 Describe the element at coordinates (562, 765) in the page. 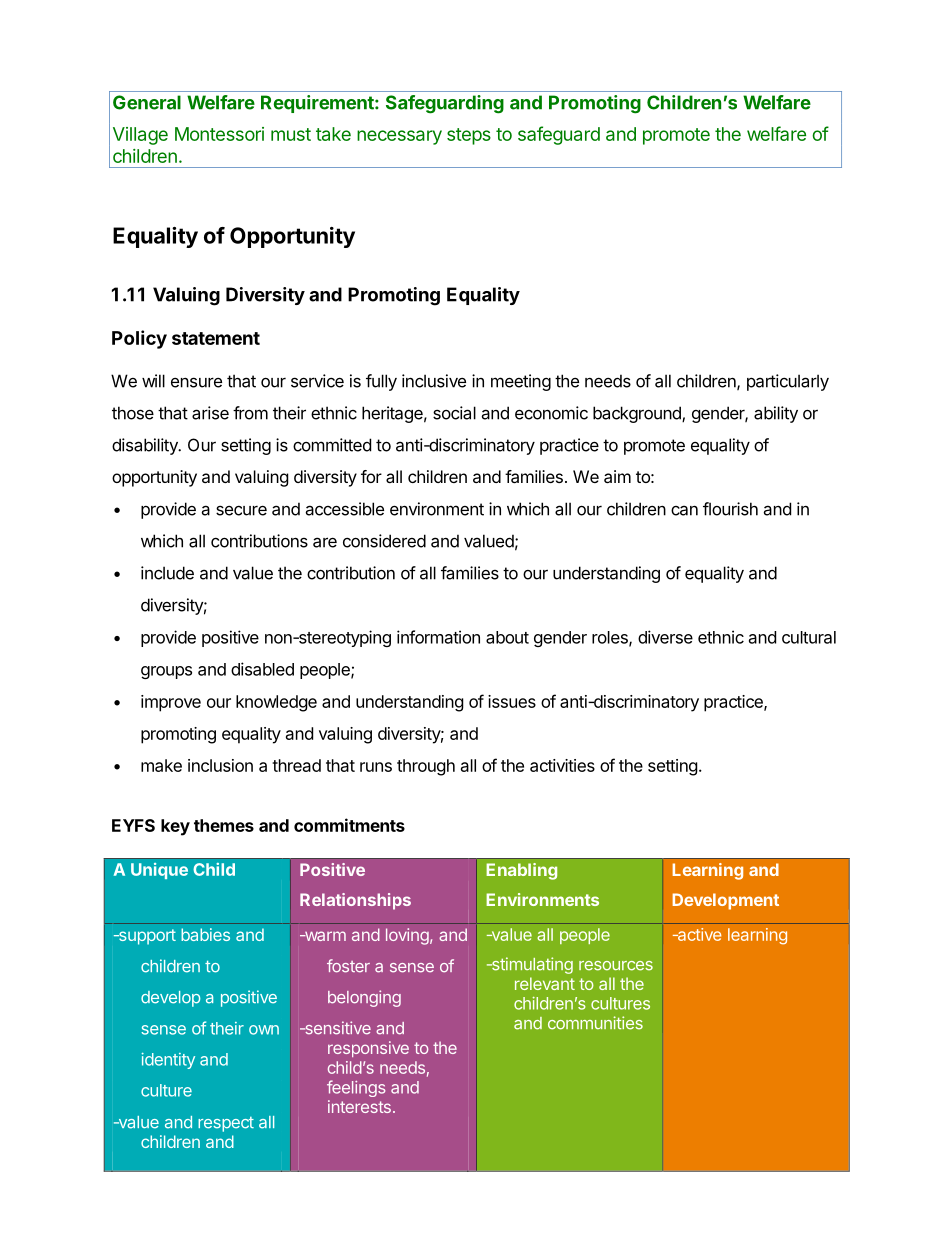

I see `activities` at that location.
